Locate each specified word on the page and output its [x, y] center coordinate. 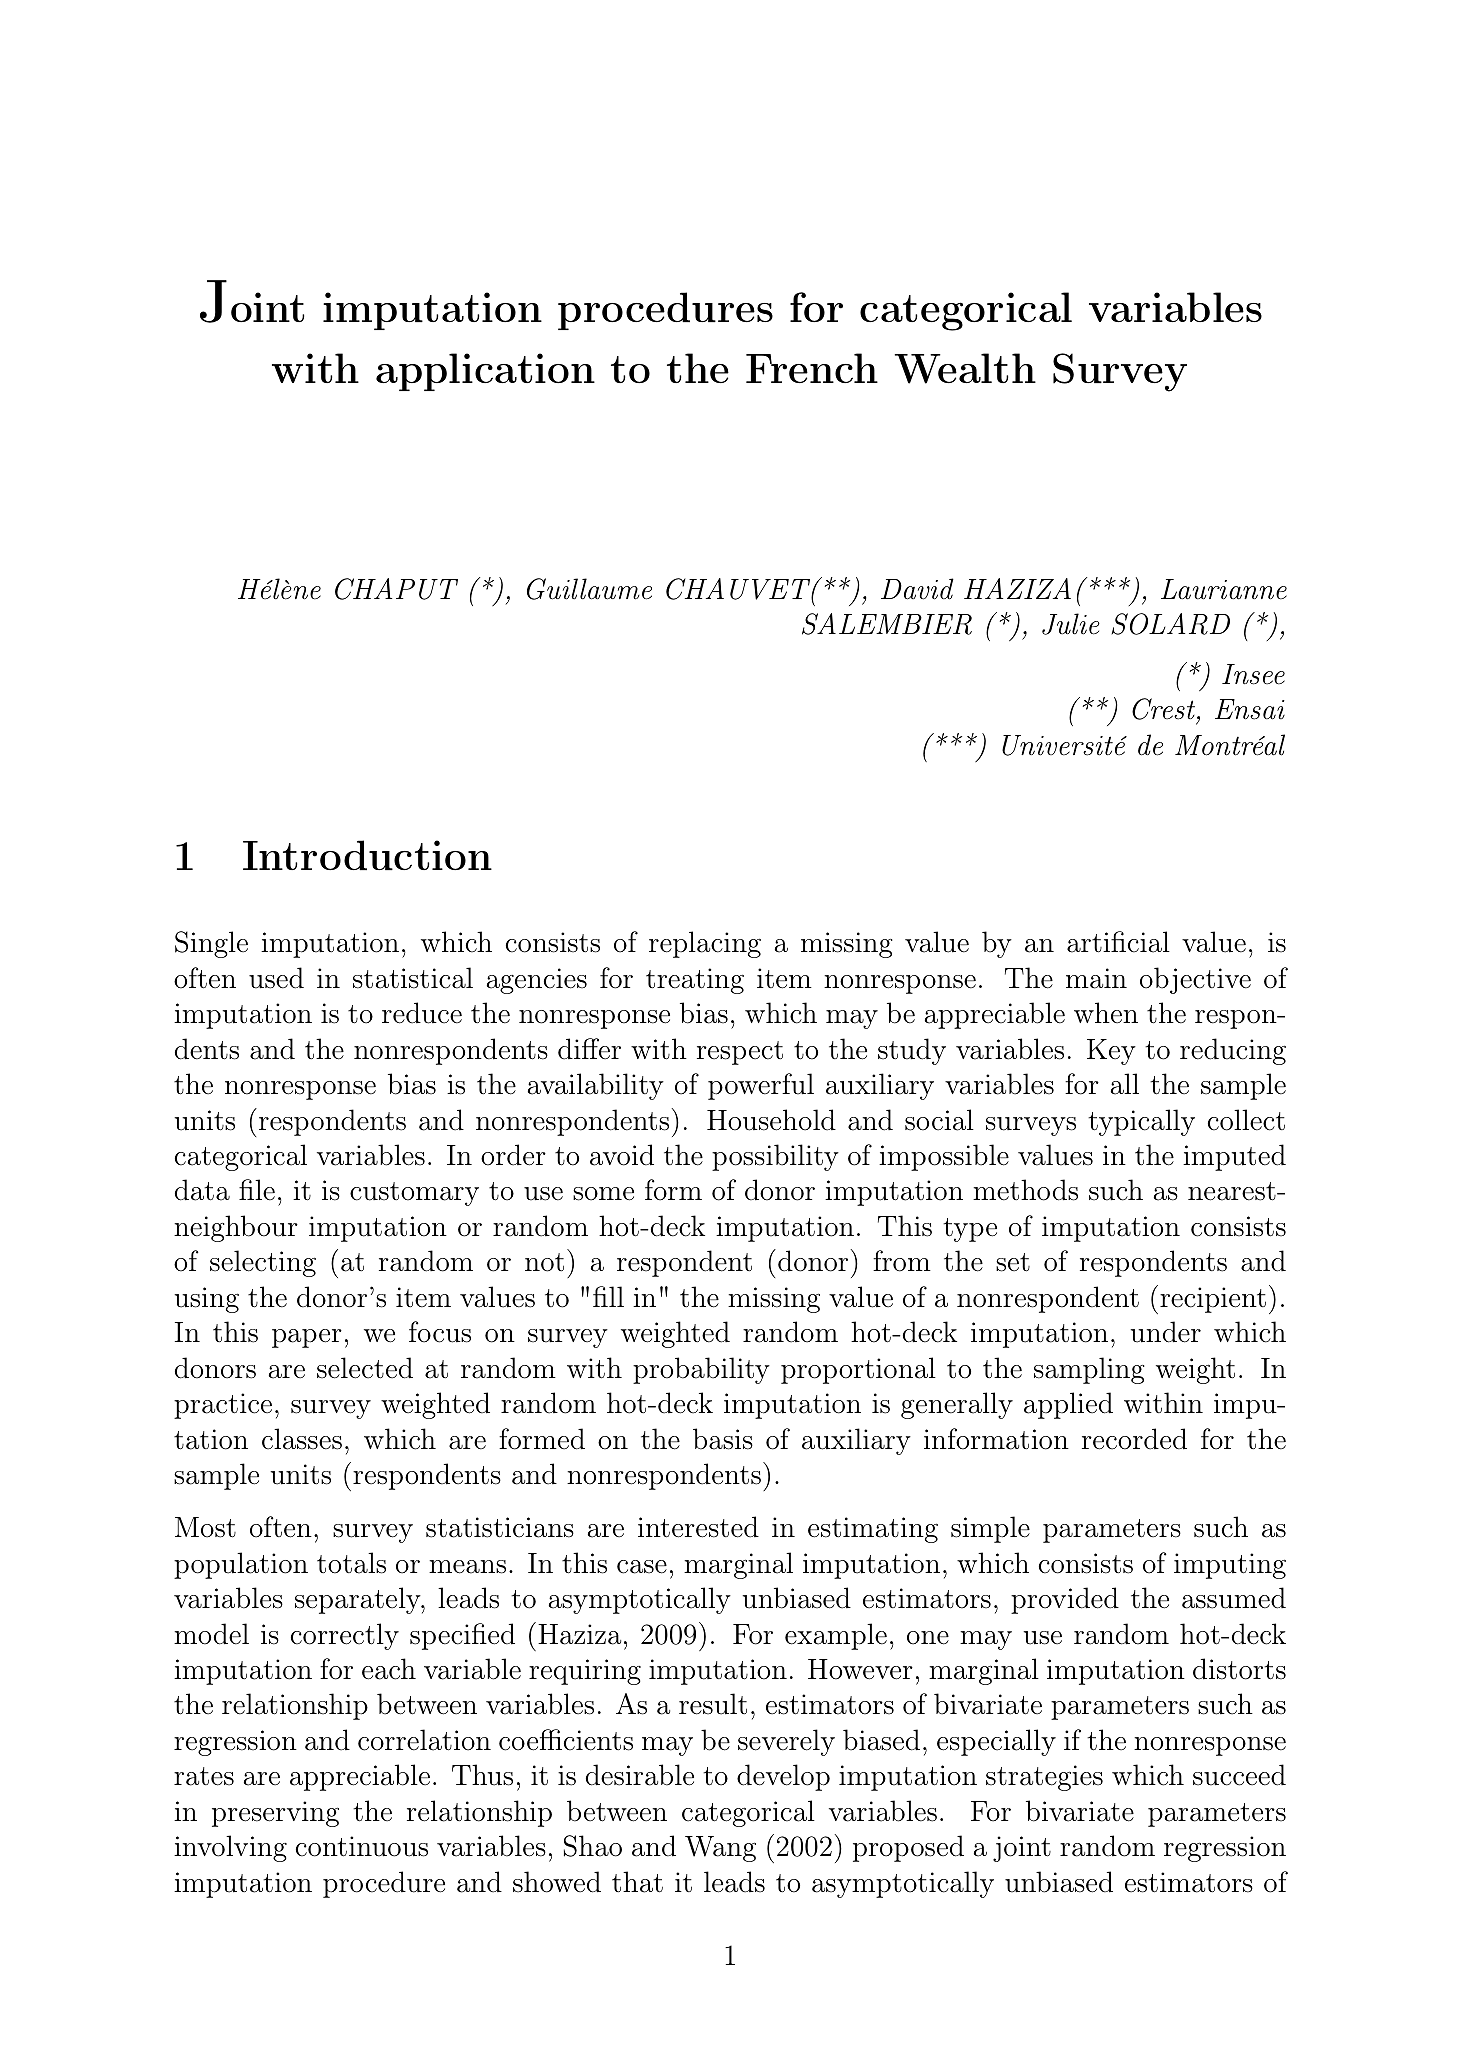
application [485, 372]
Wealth [965, 368]
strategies [1044, 1778]
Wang [720, 1849]
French [812, 368]
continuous [362, 1846]
